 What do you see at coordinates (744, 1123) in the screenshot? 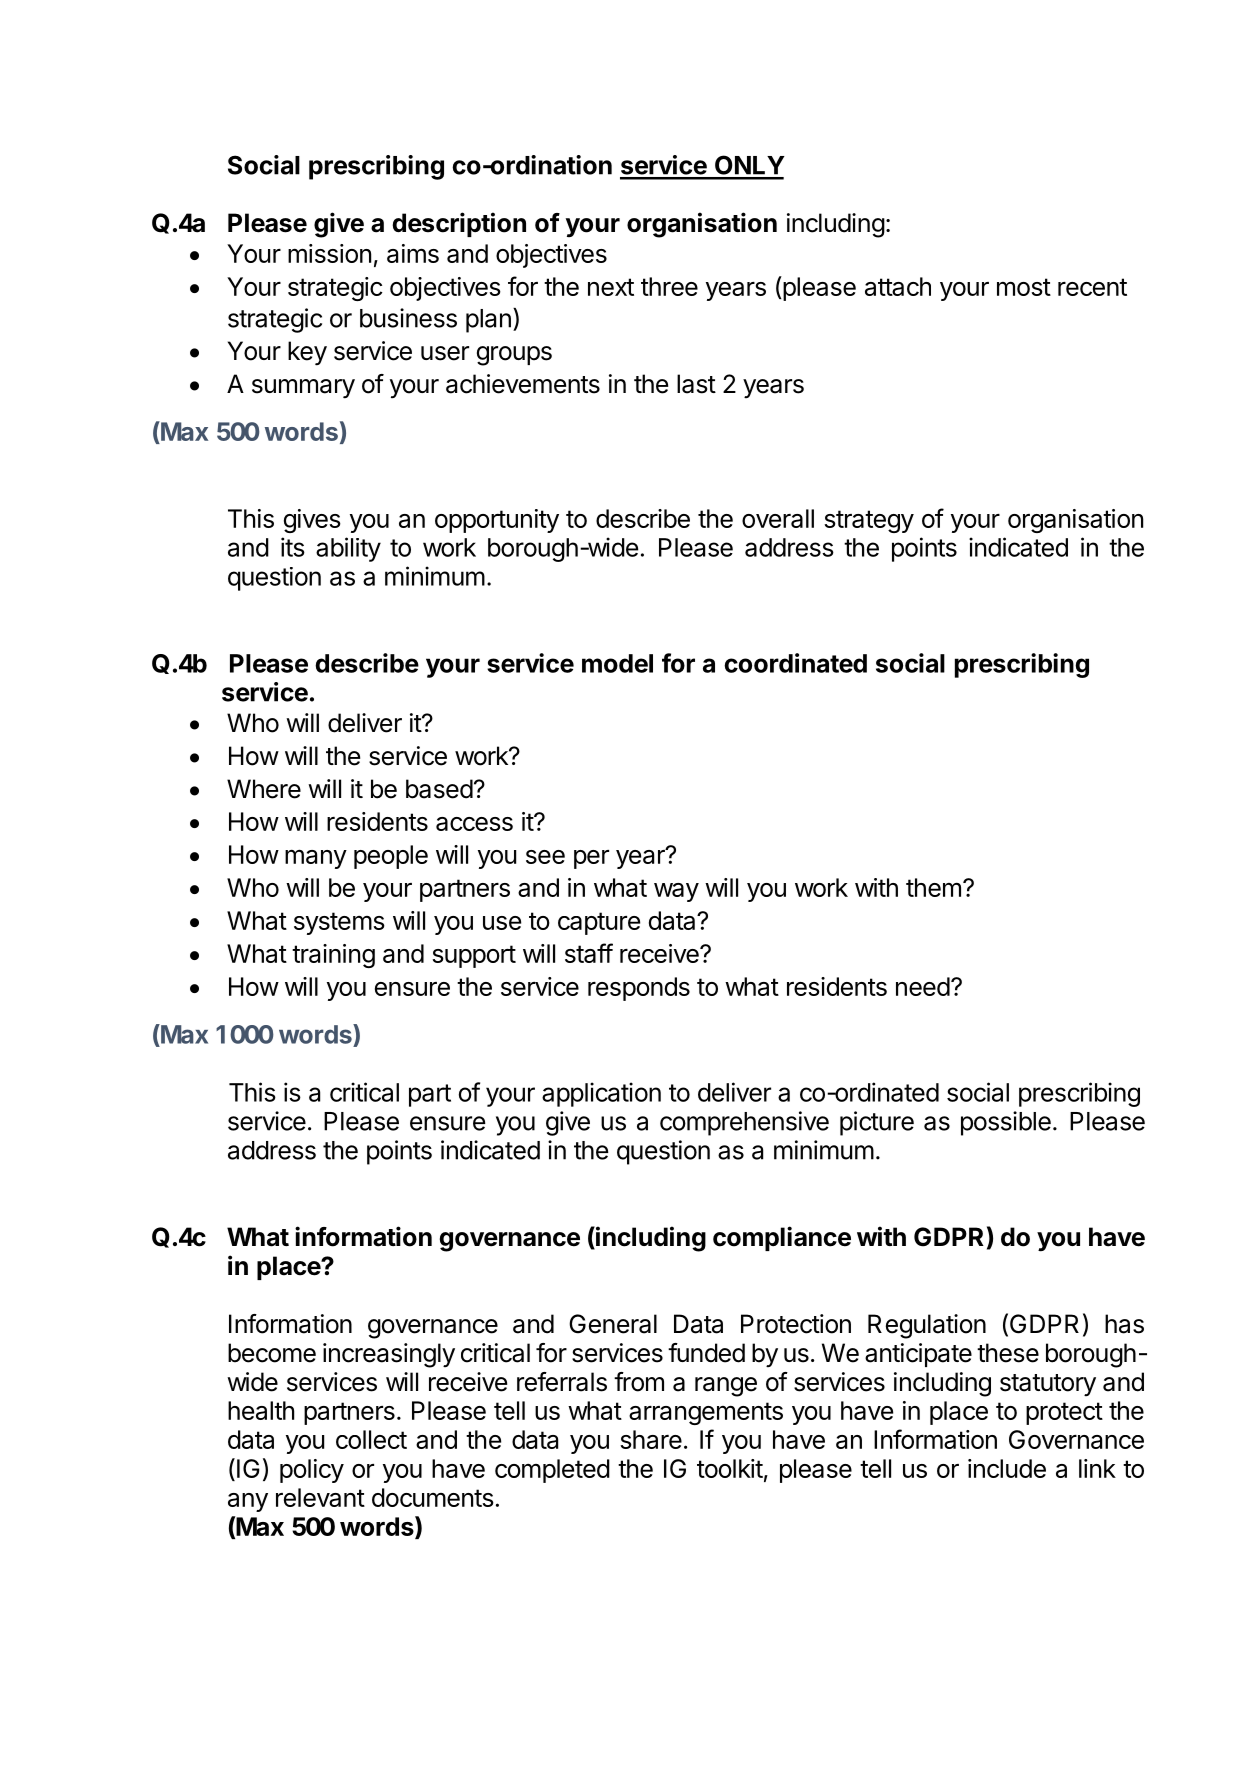
I see `comprehensive` at bounding box center [744, 1123].
